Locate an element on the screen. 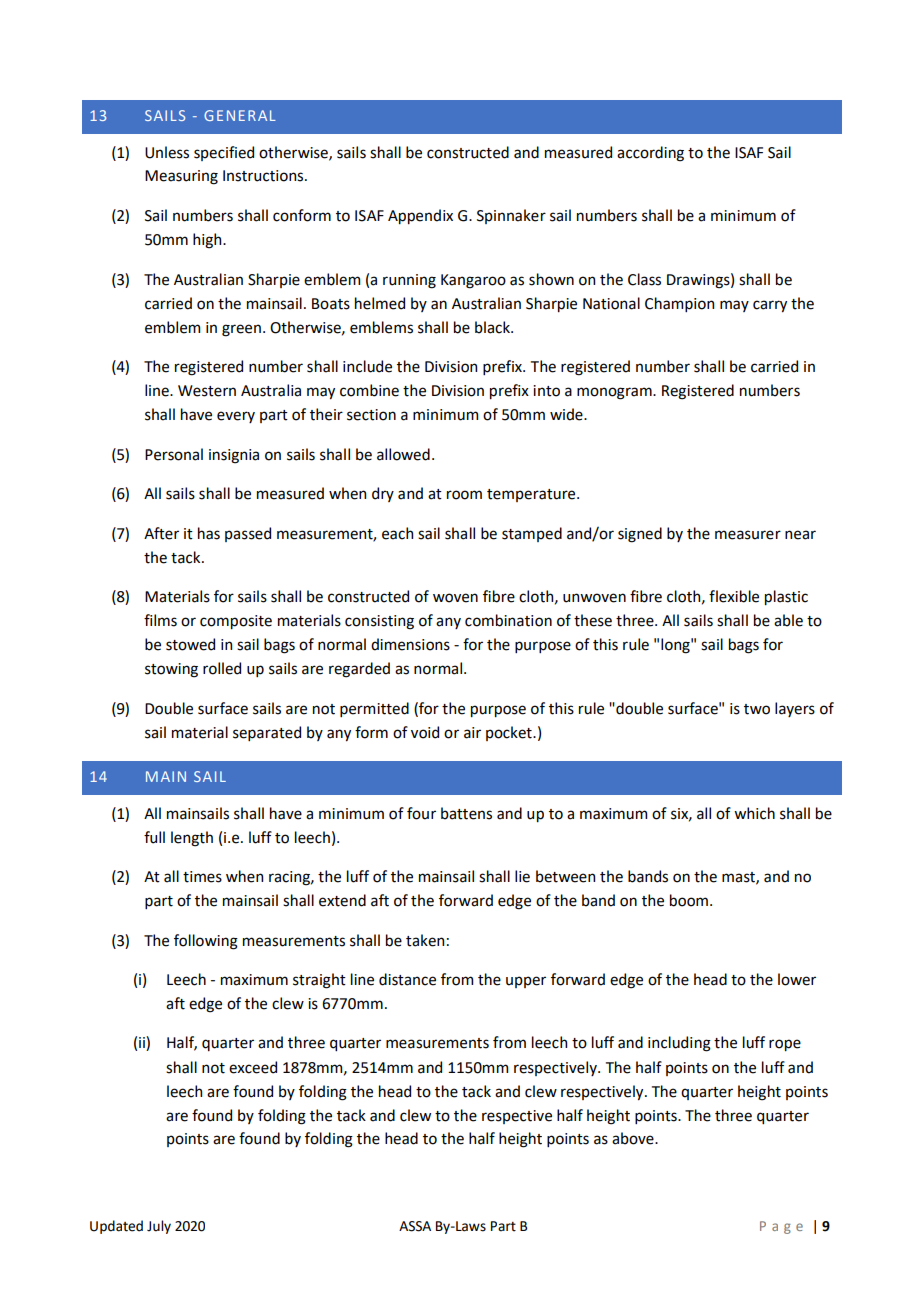 The height and width of the screenshot is (1308, 924). July is located at coordinates (159, 1227).
